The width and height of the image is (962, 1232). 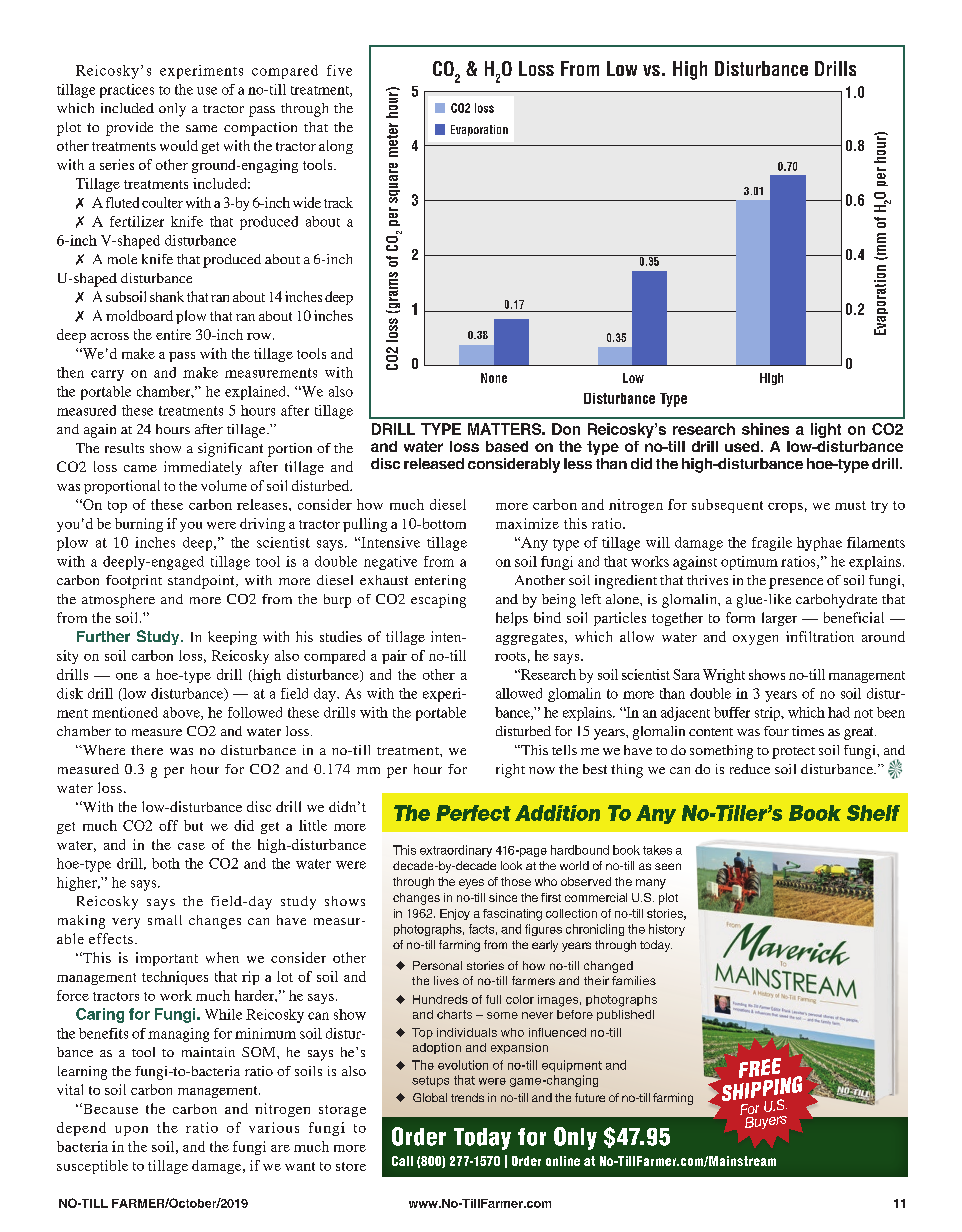 I want to click on practices, so click(x=127, y=91).
